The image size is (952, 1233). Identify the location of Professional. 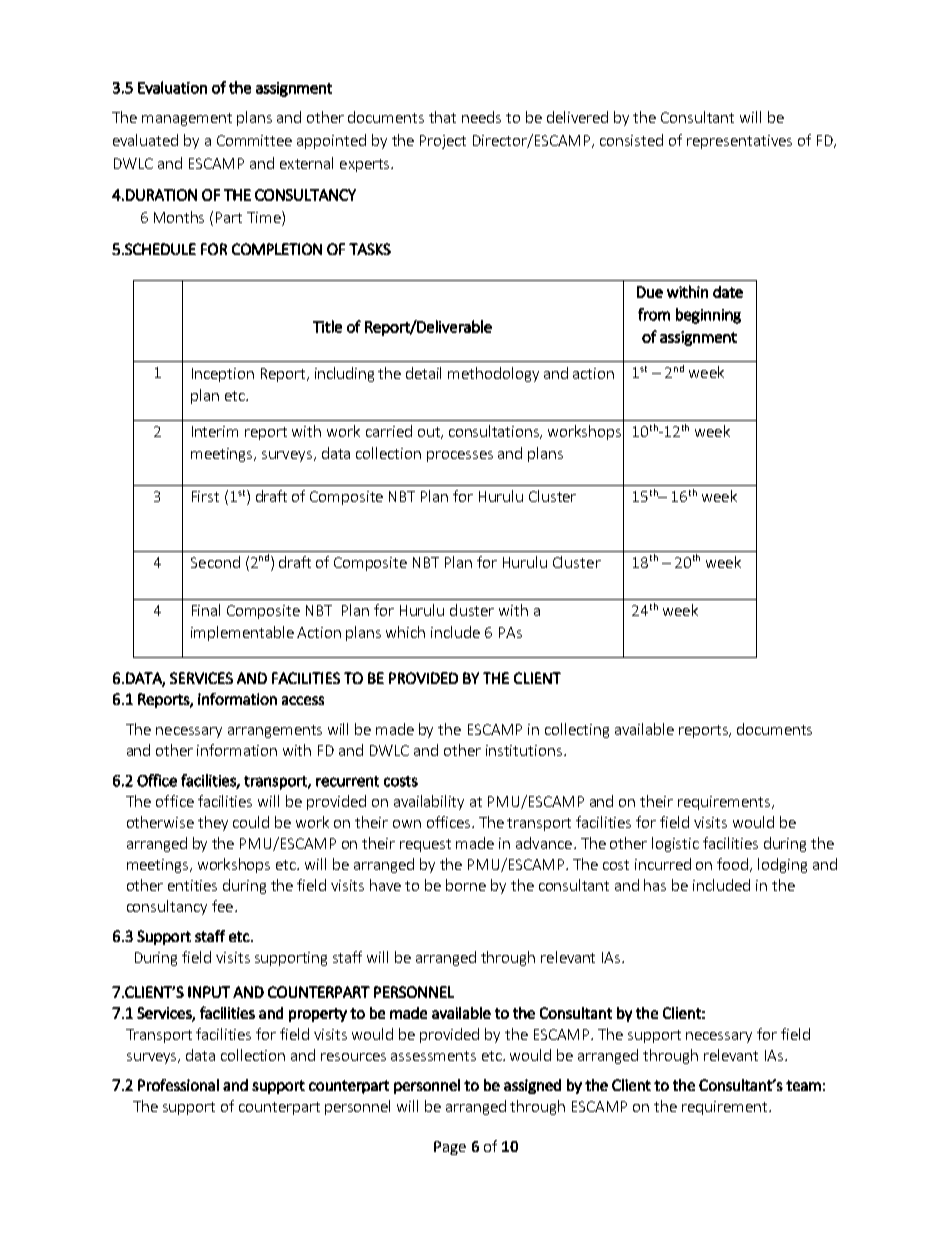
(178, 1085).
